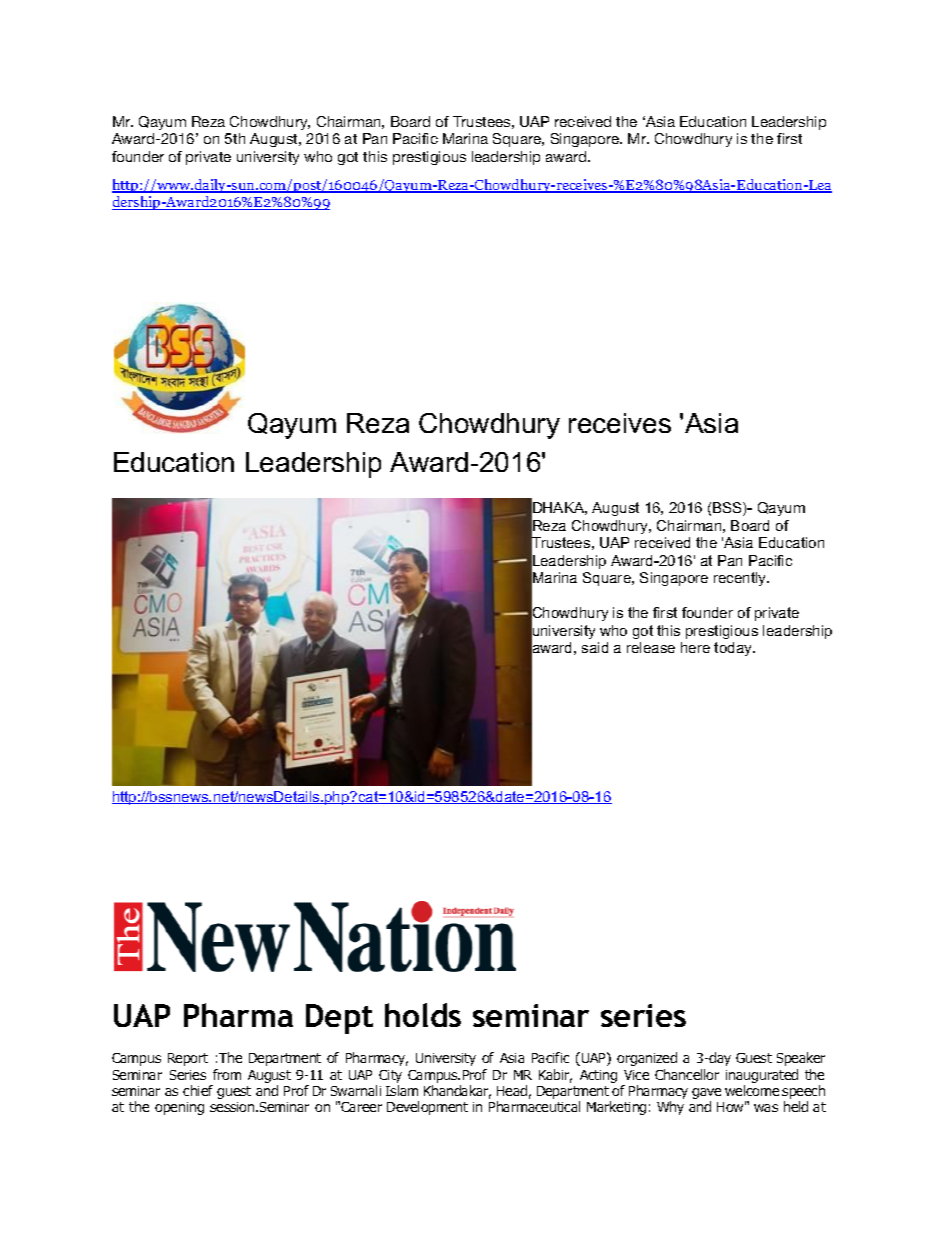 This screenshot has width=952, height=1233. What do you see at coordinates (595, 647) in the screenshot?
I see `said` at bounding box center [595, 647].
